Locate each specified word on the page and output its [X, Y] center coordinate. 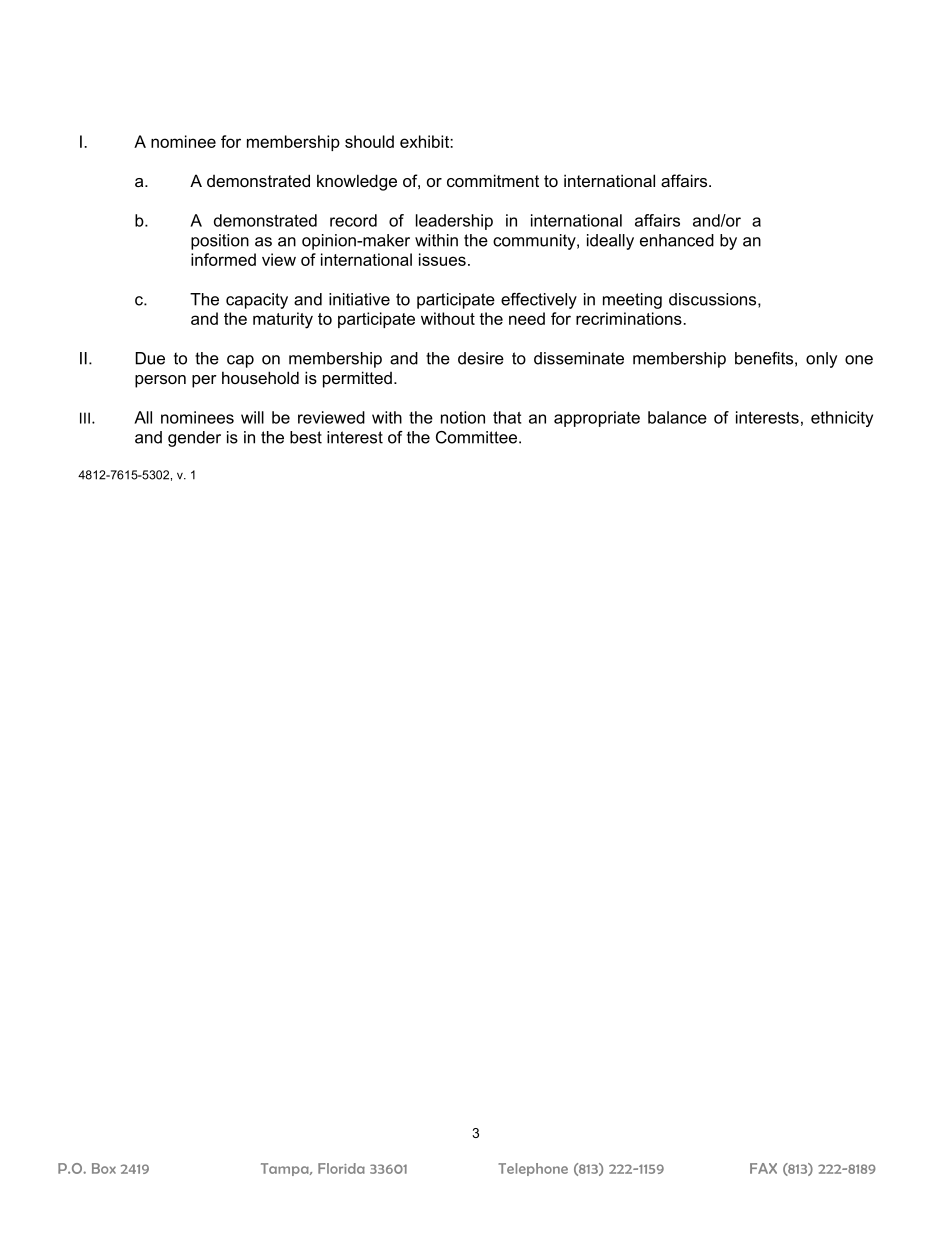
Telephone [533, 1169]
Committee [476, 437]
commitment [493, 180]
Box [104, 1168]
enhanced [677, 240]
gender [194, 439]
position [220, 242]
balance [677, 417]
